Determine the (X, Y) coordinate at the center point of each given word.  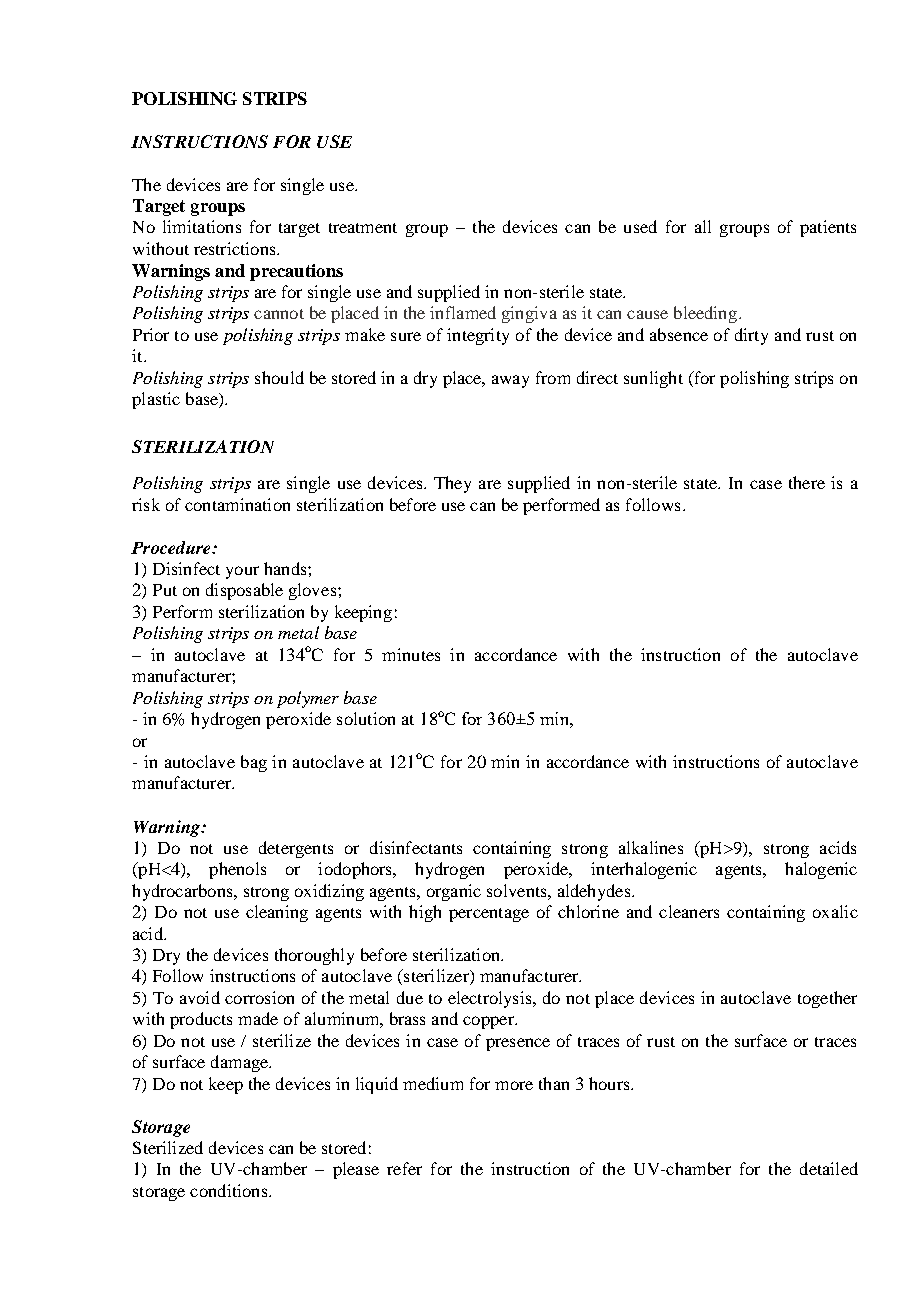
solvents (518, 890)
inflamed (463, 312)
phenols (237, 870)
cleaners (689, 911)
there (807, 482)
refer (404, 1168)
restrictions (236, 248)
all (703, 226)
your (242, 572)
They (452, 484)
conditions (230, 1190)
